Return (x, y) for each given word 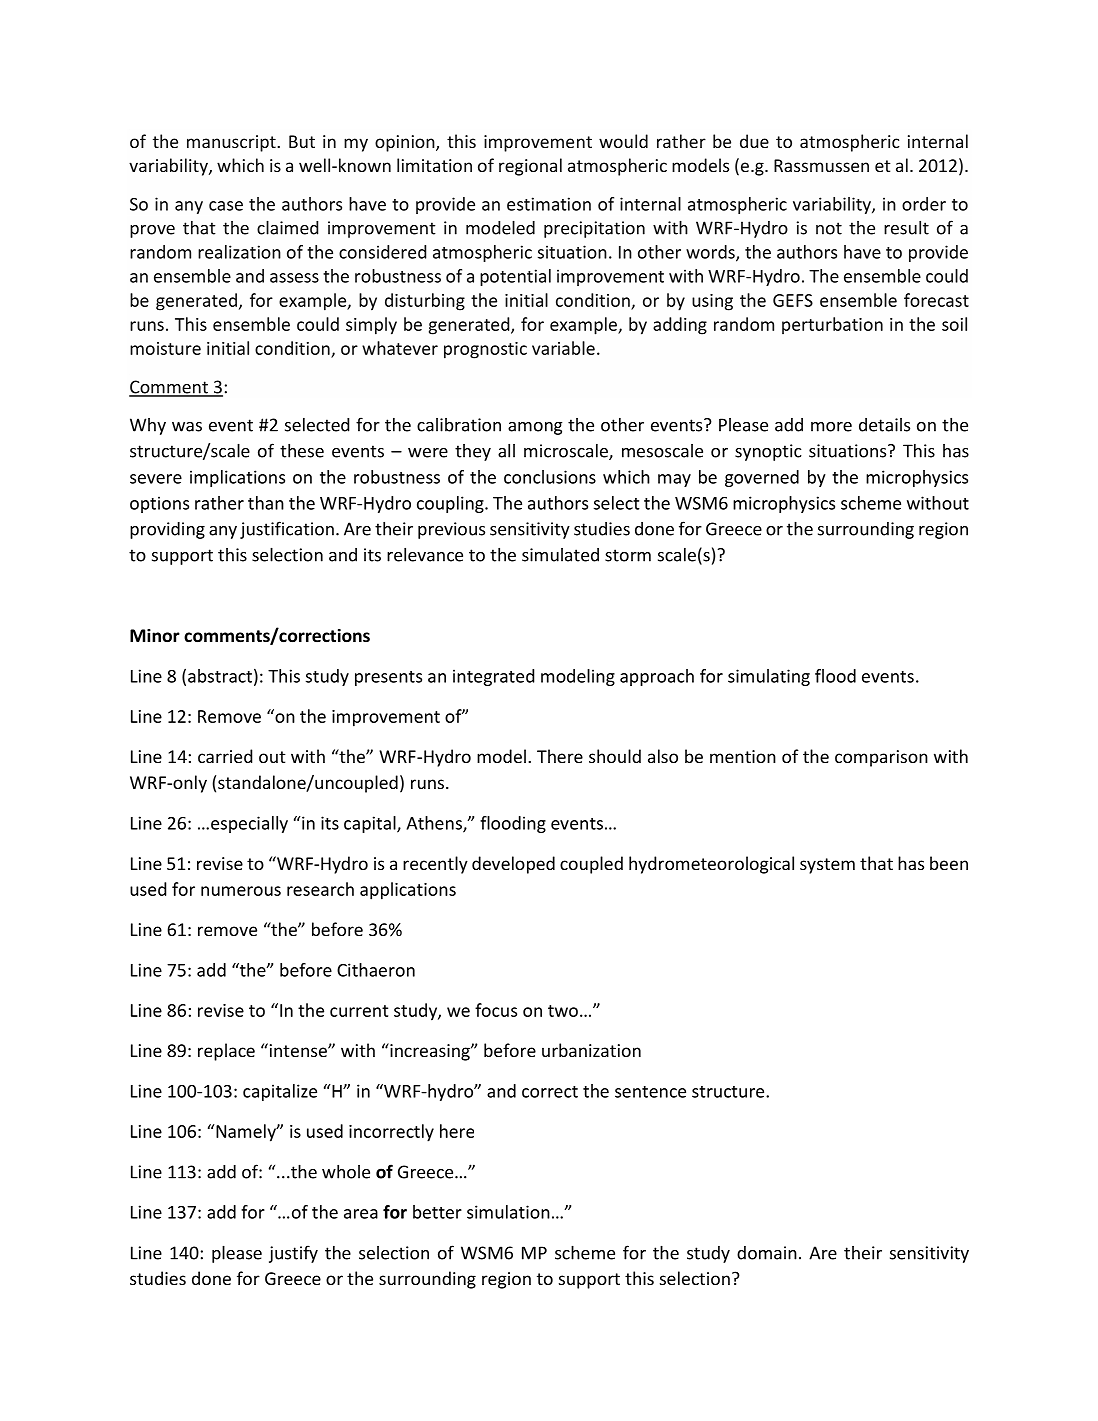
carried (225, 756)
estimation (549, 204)
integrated (493, 677)
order (924, 204)
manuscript (232, 143)
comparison (881, 758)
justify (293, 1254)
